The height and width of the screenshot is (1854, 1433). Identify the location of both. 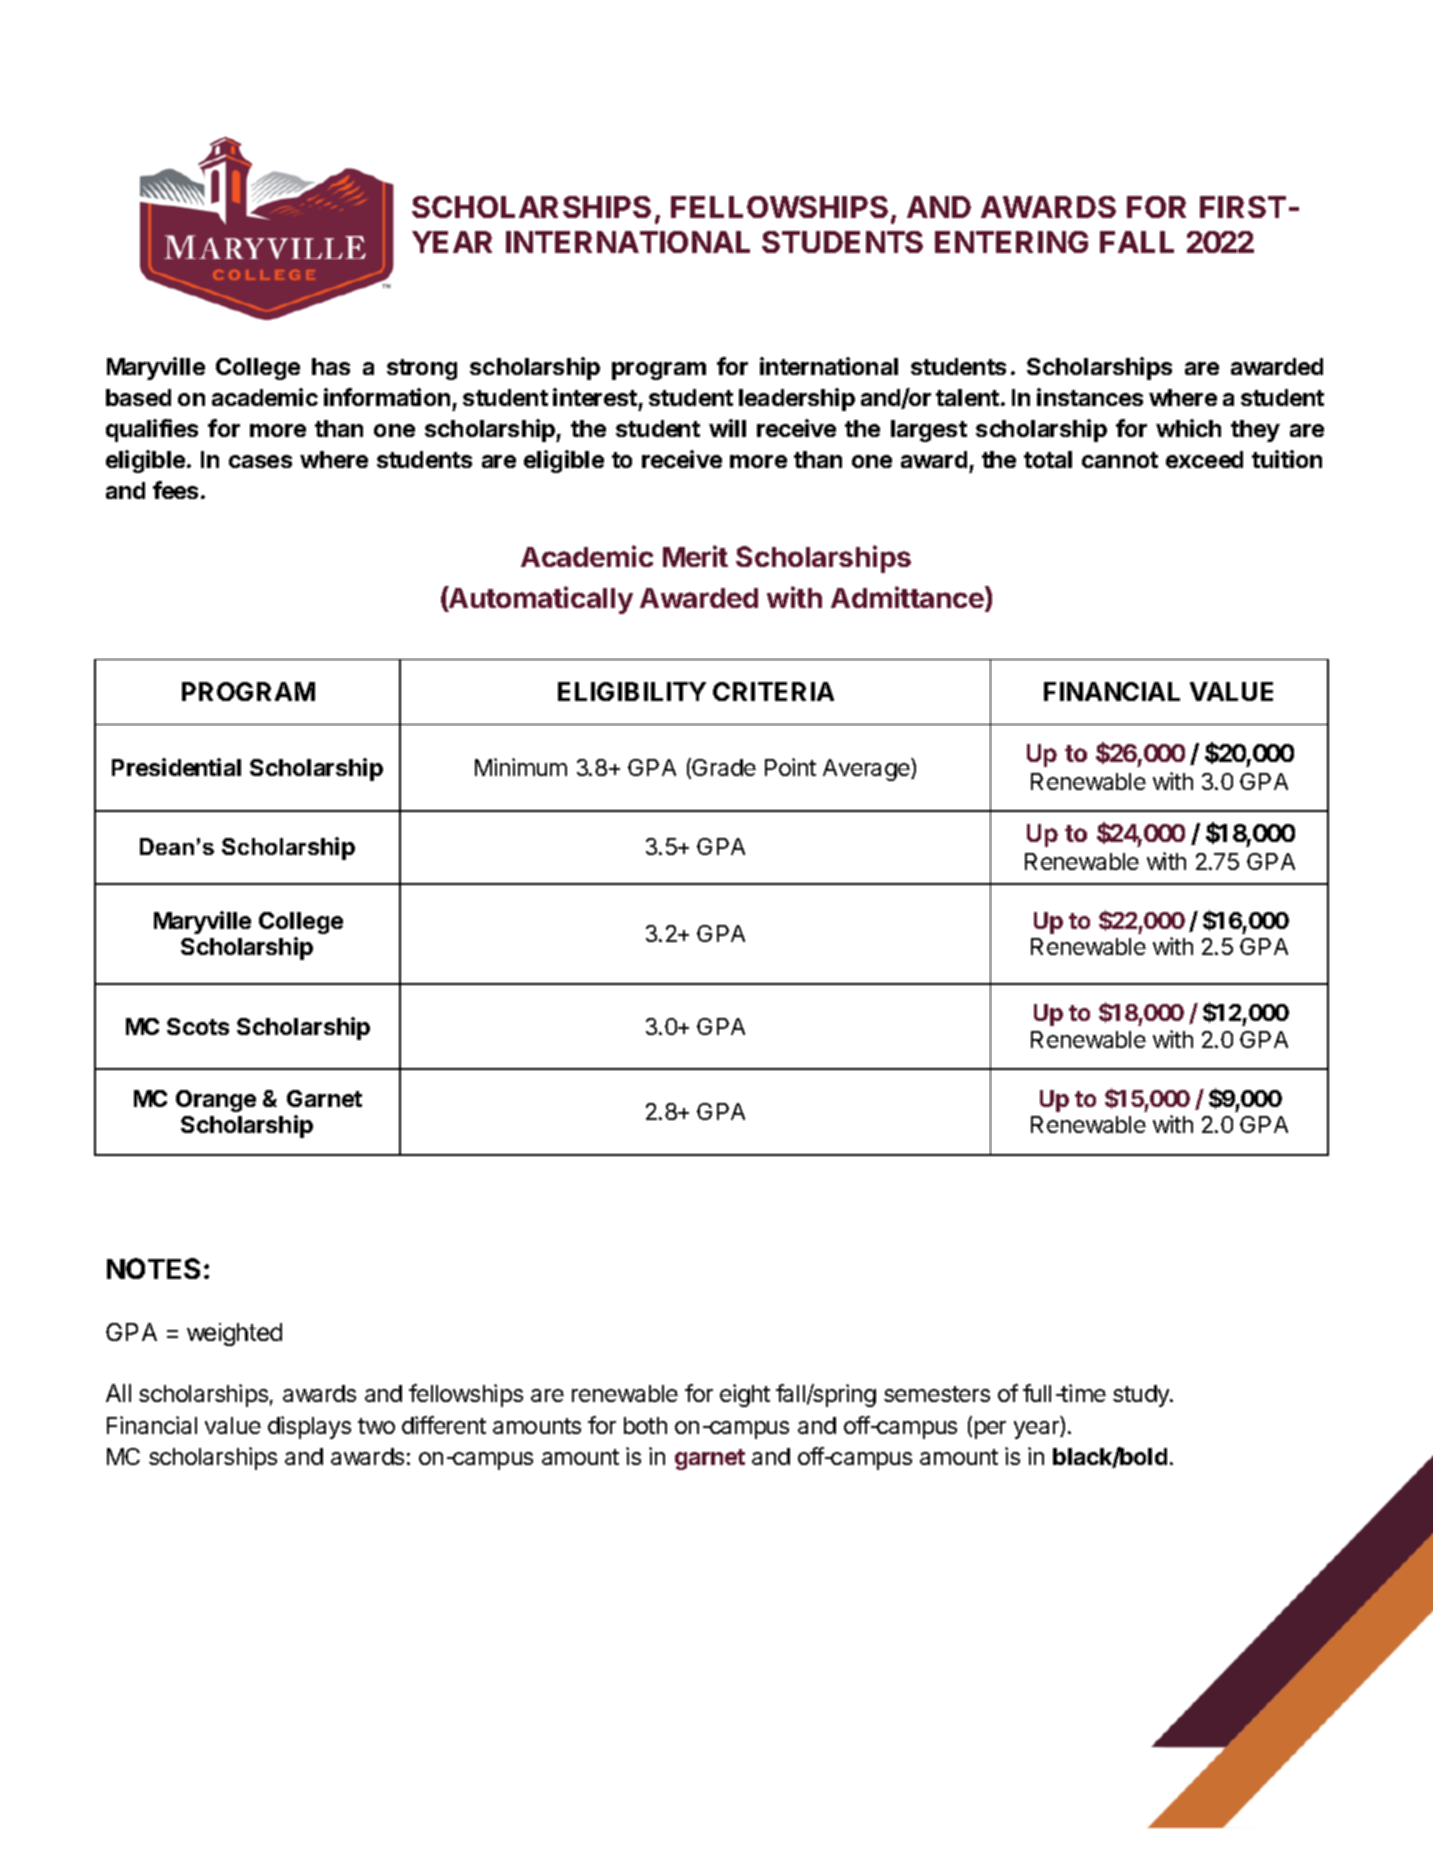
(645, 1425).
